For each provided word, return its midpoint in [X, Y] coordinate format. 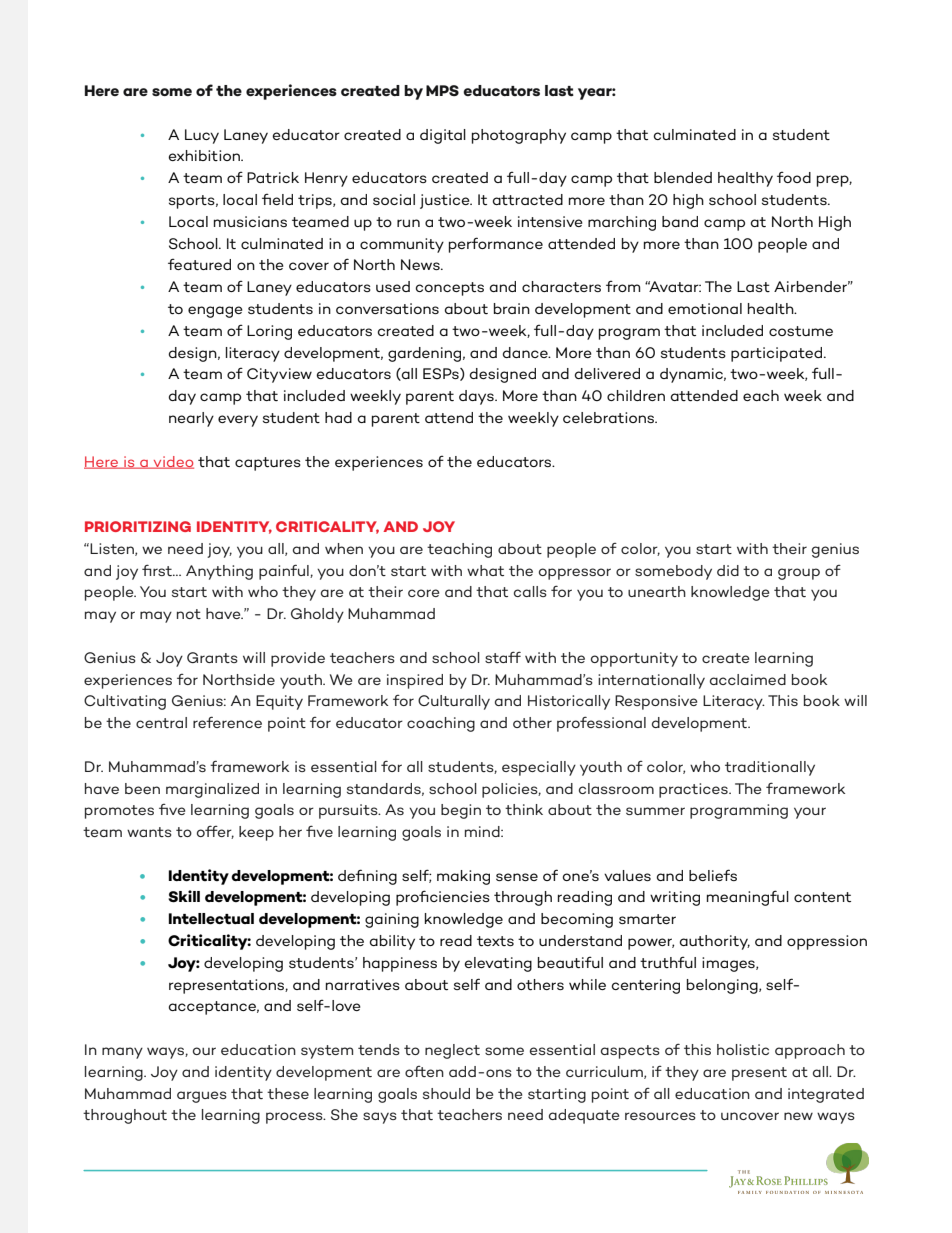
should [446, 1093]
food [794, 177]
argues [202, 1097]
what [485, 570]
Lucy [202, 136]
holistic [743, 1049]
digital [443, 136]
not [189, 614]
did [728, 570]
